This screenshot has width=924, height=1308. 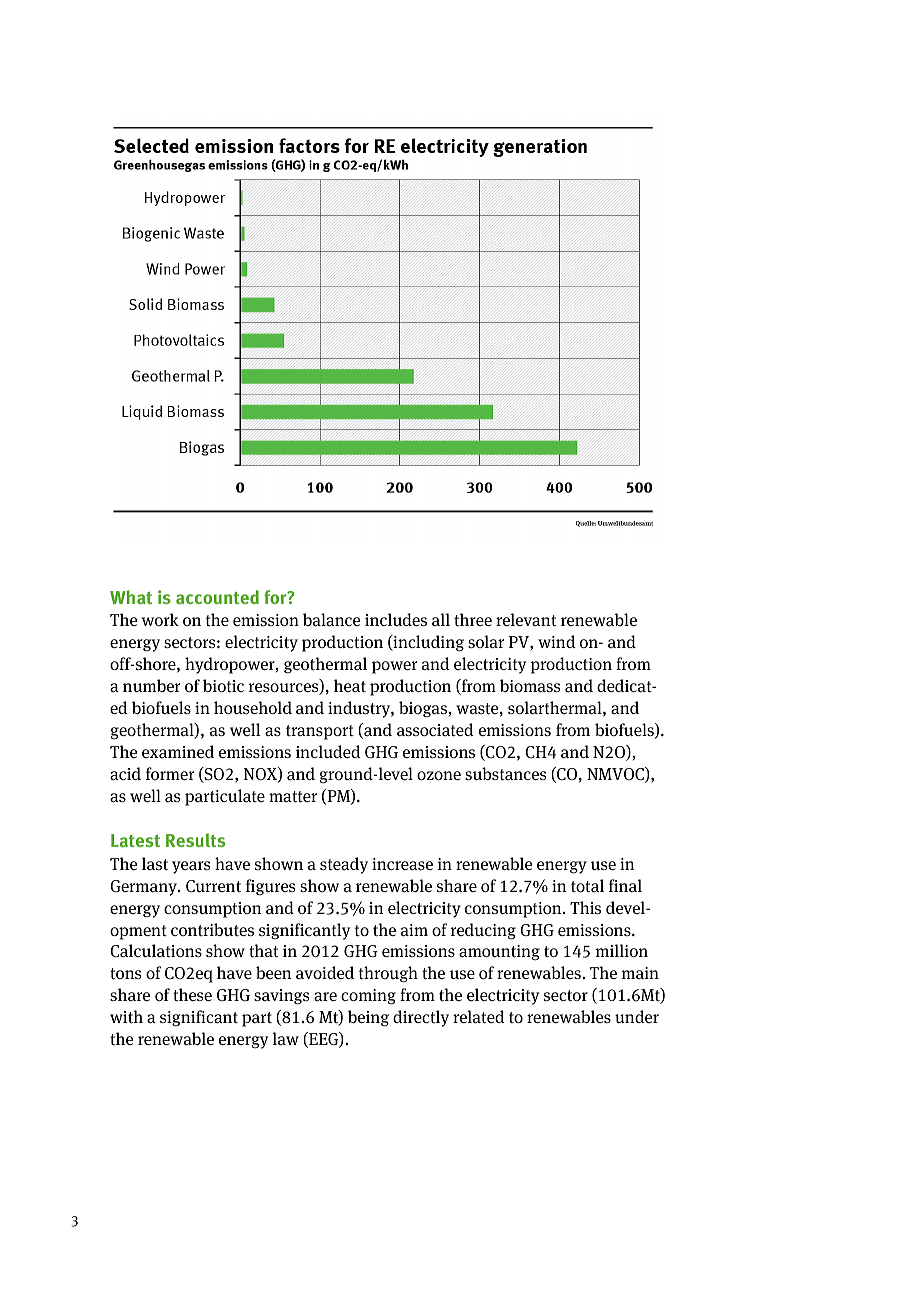 I want to click on Results, so click(x=195, y=840).
